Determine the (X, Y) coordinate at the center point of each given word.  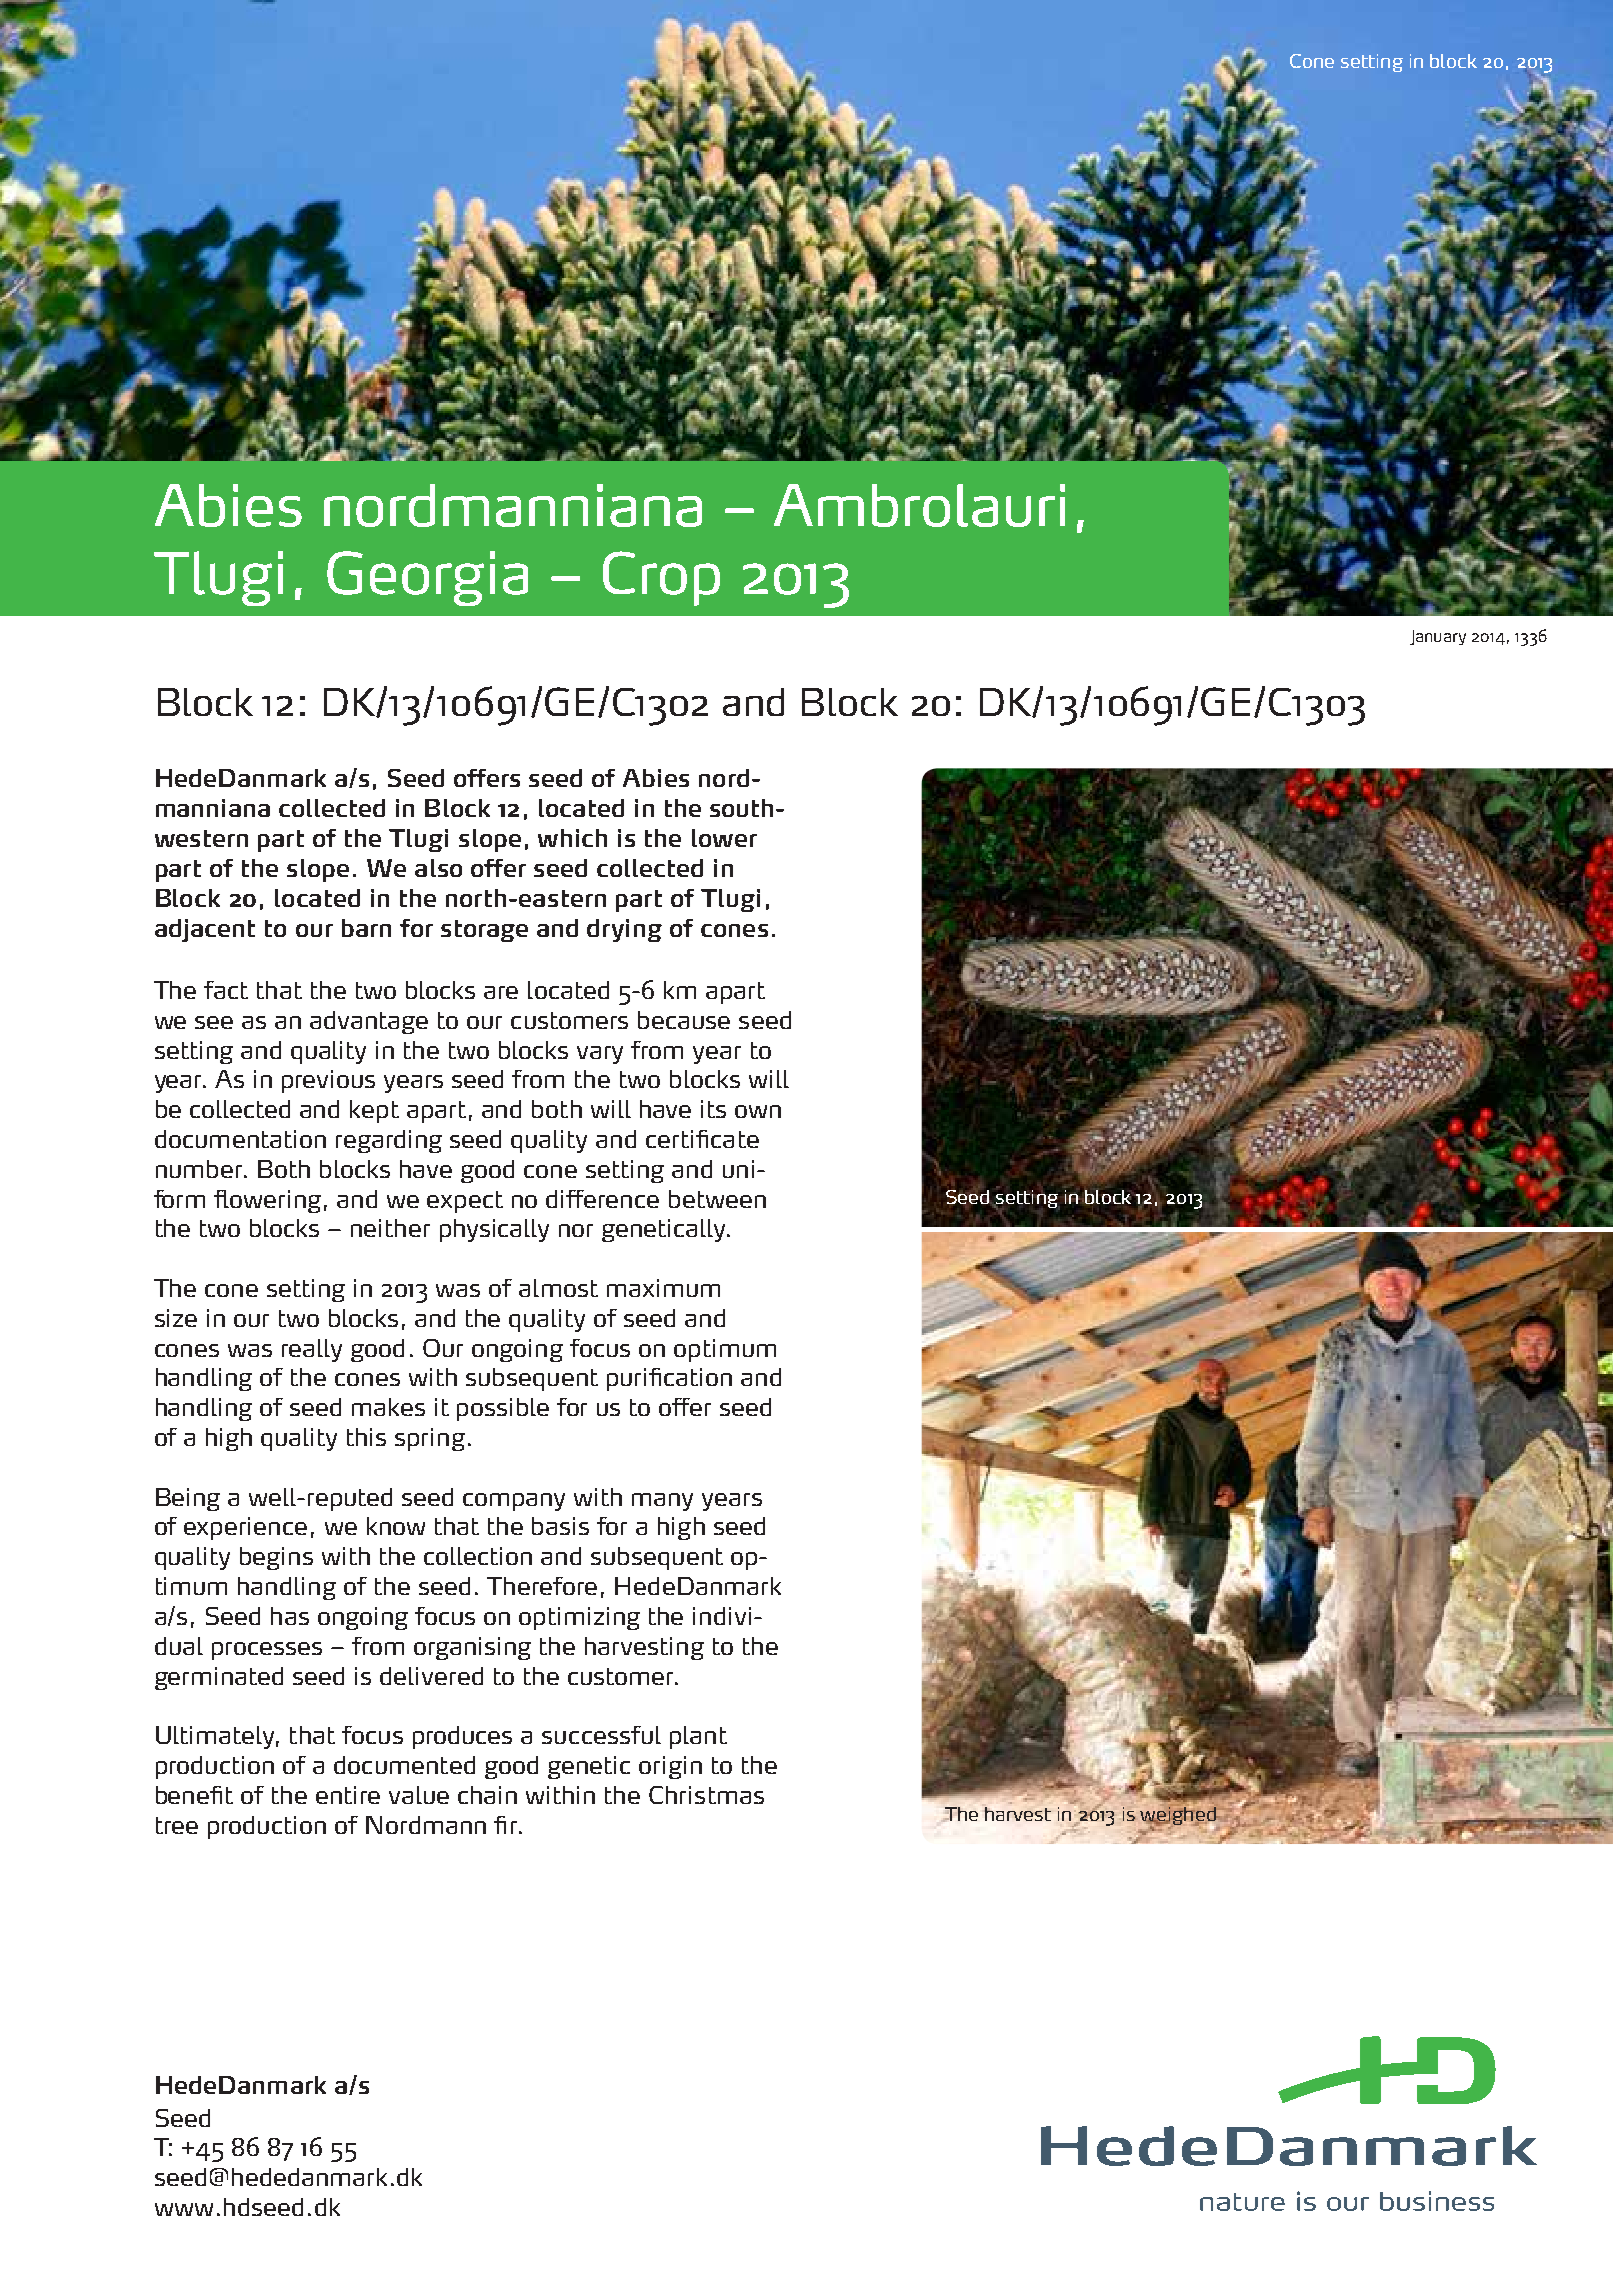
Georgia (427, 578)
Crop (661, 578)
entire (348, 1795)
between (717, 1199)
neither (390, 1228)
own (758, 1111)
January (1438, 637)
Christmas (706, 1795)
